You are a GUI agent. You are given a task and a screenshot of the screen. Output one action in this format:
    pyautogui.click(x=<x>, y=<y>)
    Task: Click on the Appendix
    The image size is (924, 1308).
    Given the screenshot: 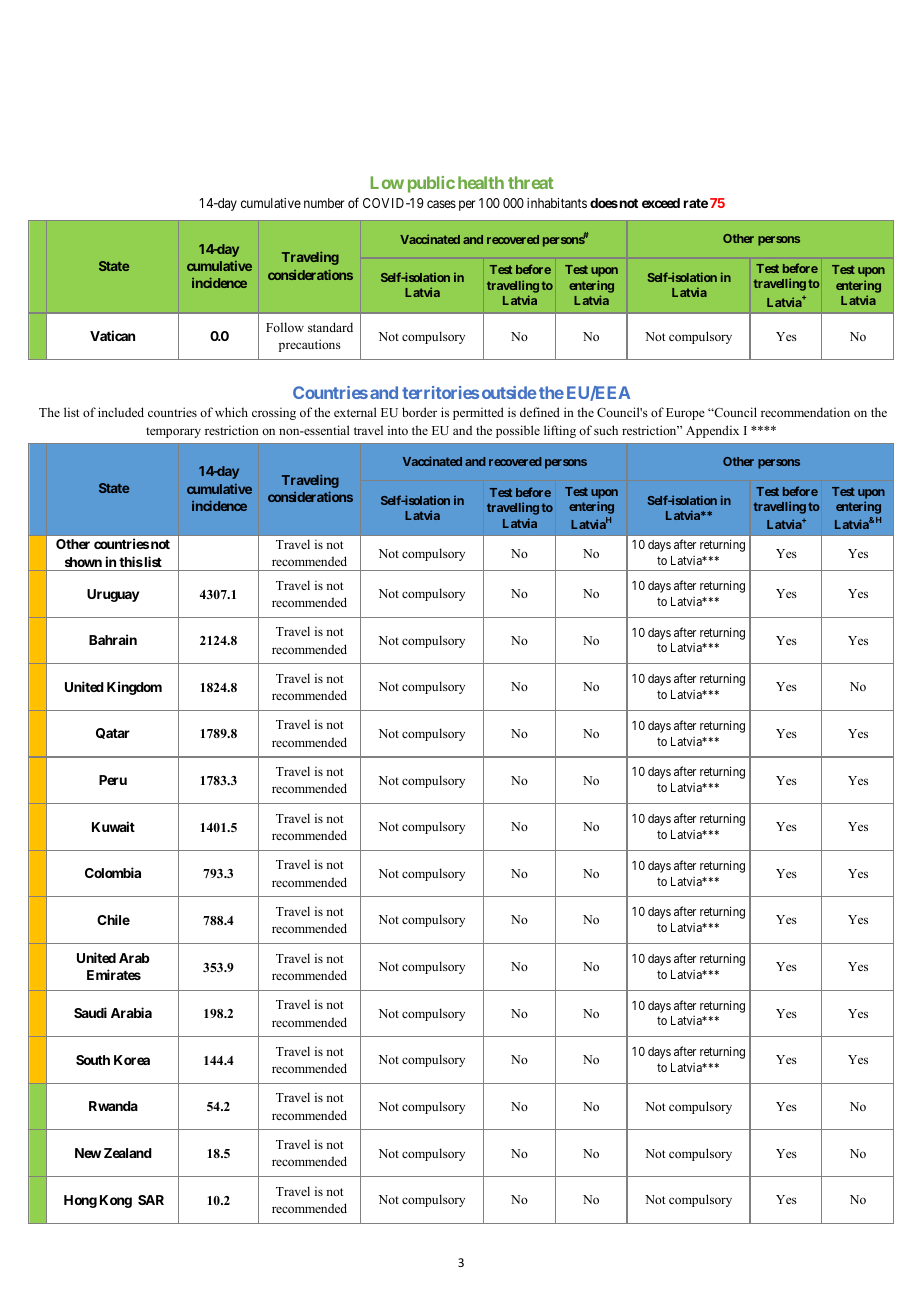 What is the action you would take?
    pyautogui.click(x=712, y=431)
